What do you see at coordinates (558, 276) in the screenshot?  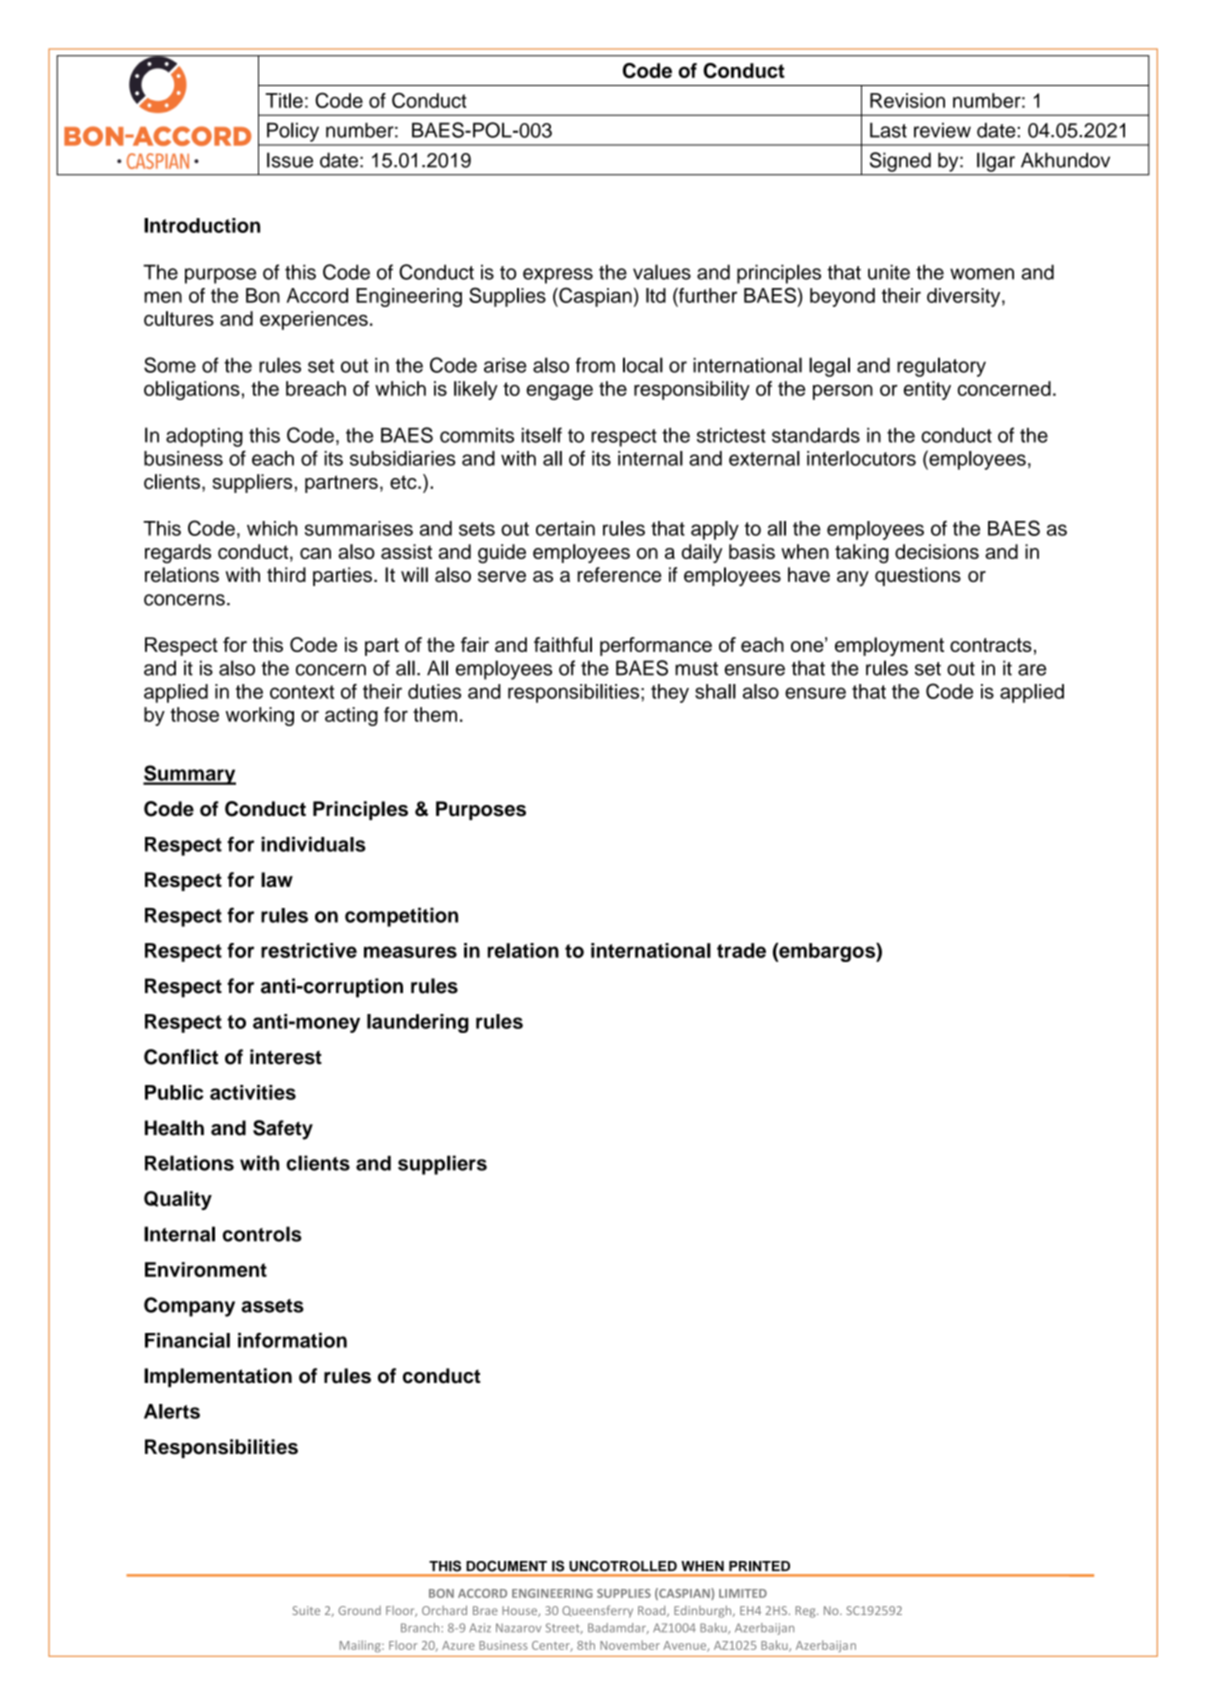 I see `express` at bounding box center [558, 276].
